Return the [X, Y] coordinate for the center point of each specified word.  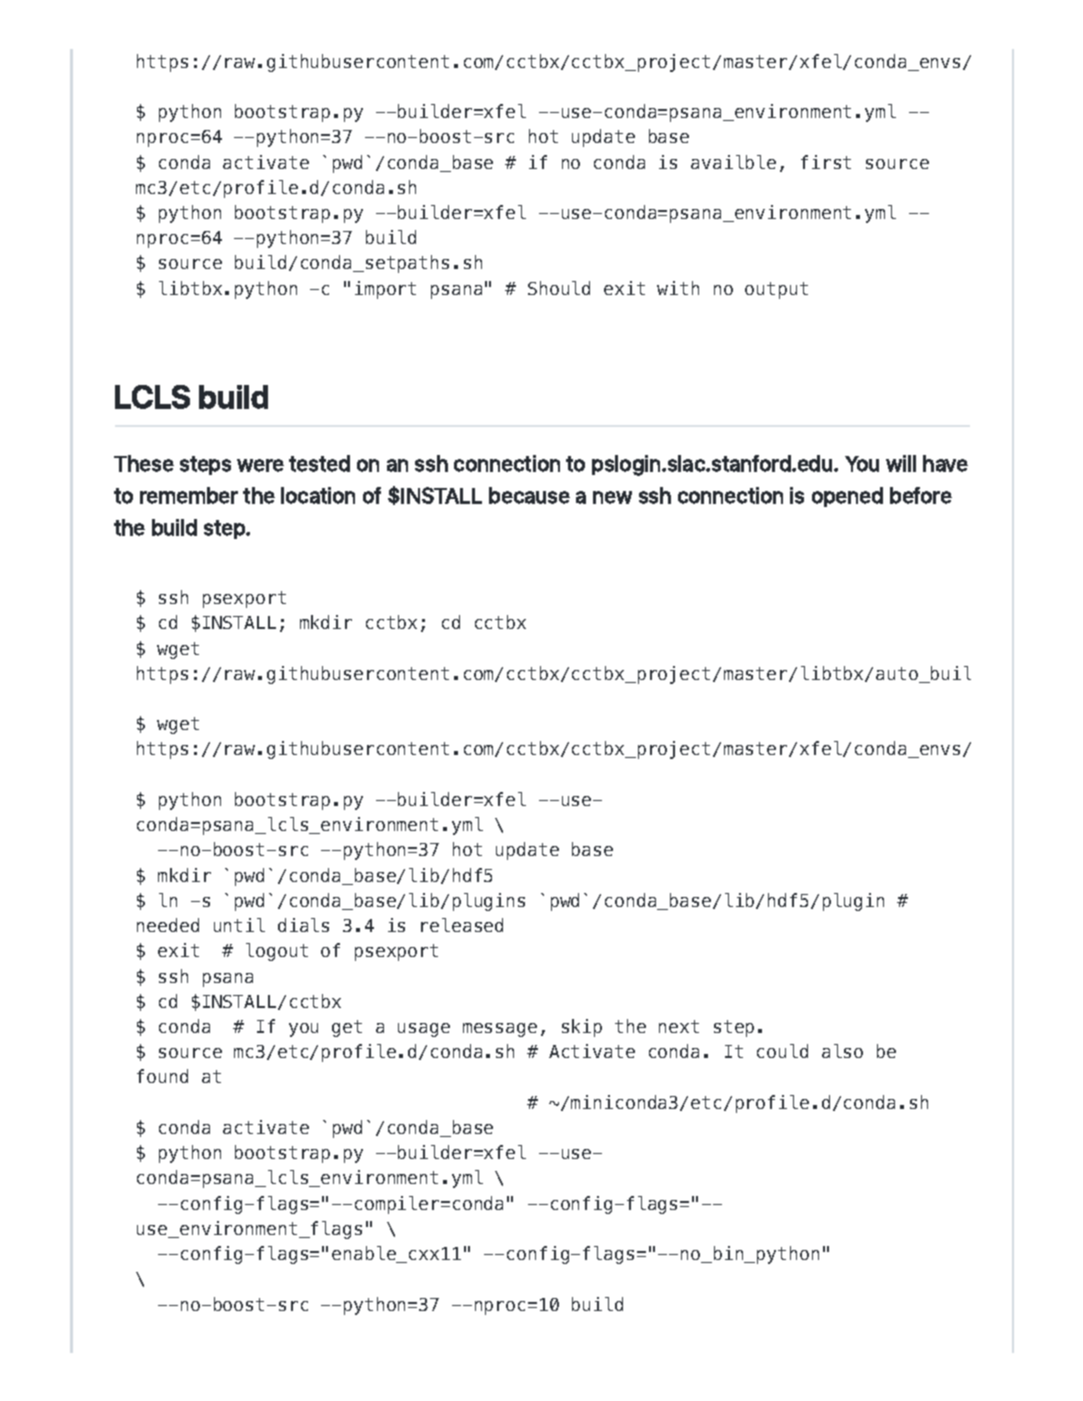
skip [582, 1028]
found [162, 1076]
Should [559, 288]
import [385, 290]
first [826, 162]
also [842, 1051]
